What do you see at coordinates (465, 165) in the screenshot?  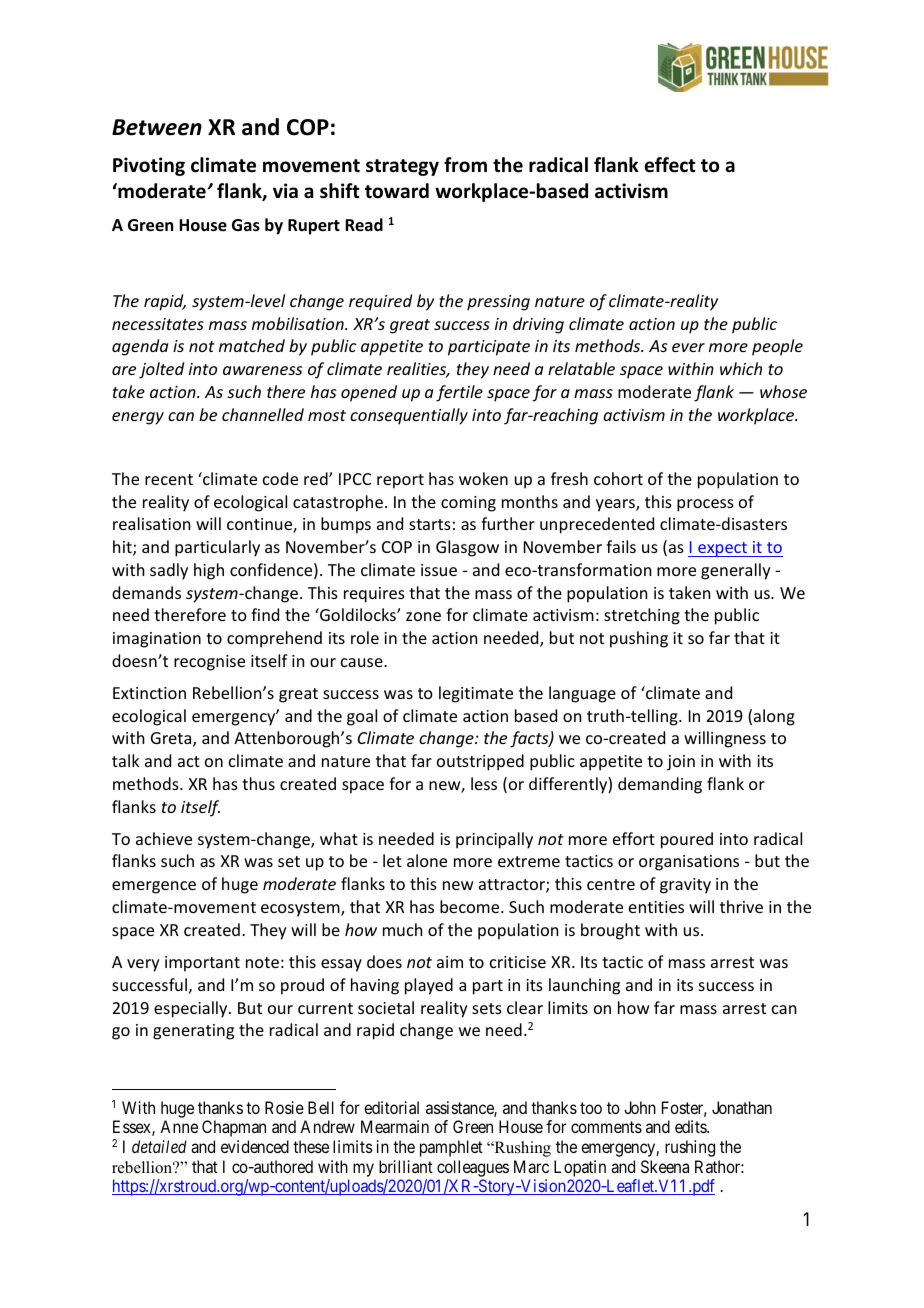 I see `from` at bounding box center [465, 165].
